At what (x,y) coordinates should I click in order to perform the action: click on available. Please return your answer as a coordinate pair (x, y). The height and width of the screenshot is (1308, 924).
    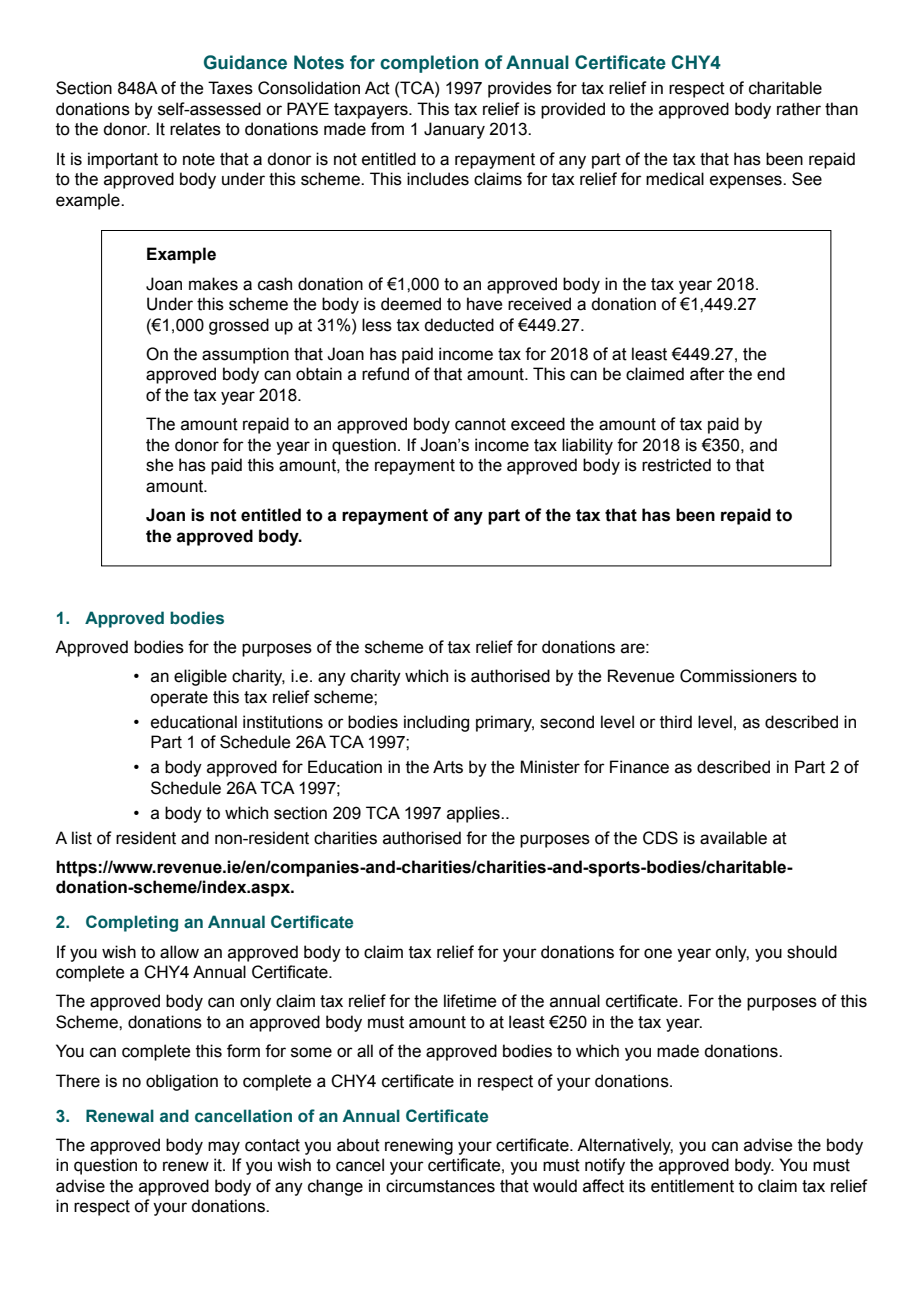
    Looking at the image, I should click on (733, 838).
